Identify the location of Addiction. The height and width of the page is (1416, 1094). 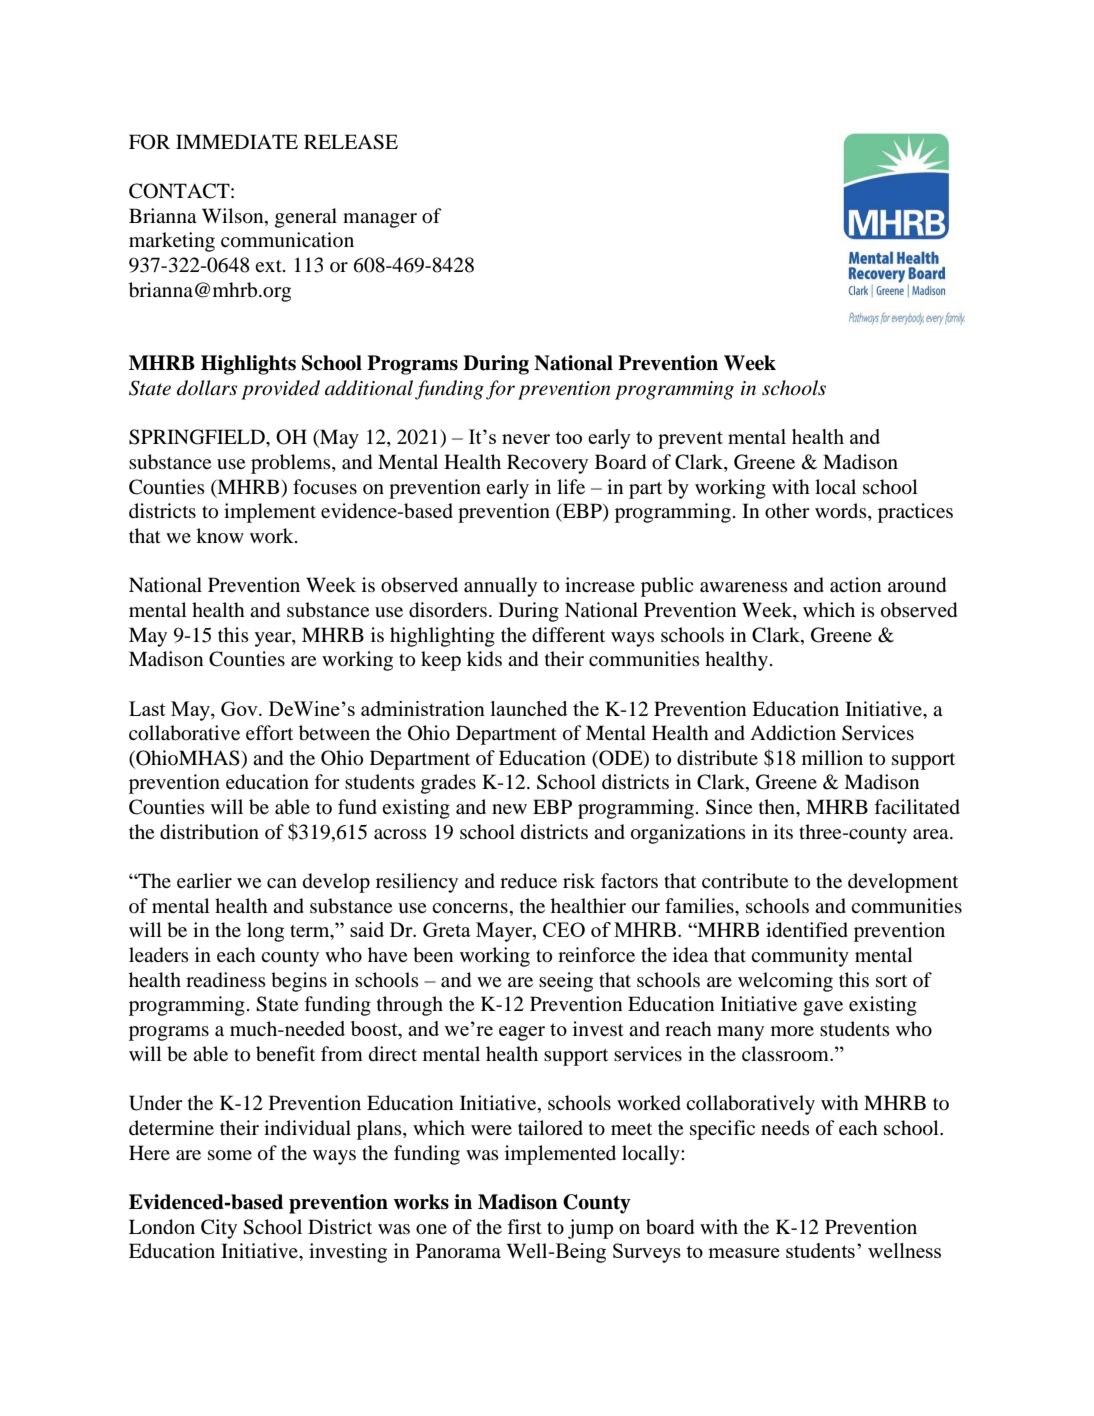
(793, 733).
